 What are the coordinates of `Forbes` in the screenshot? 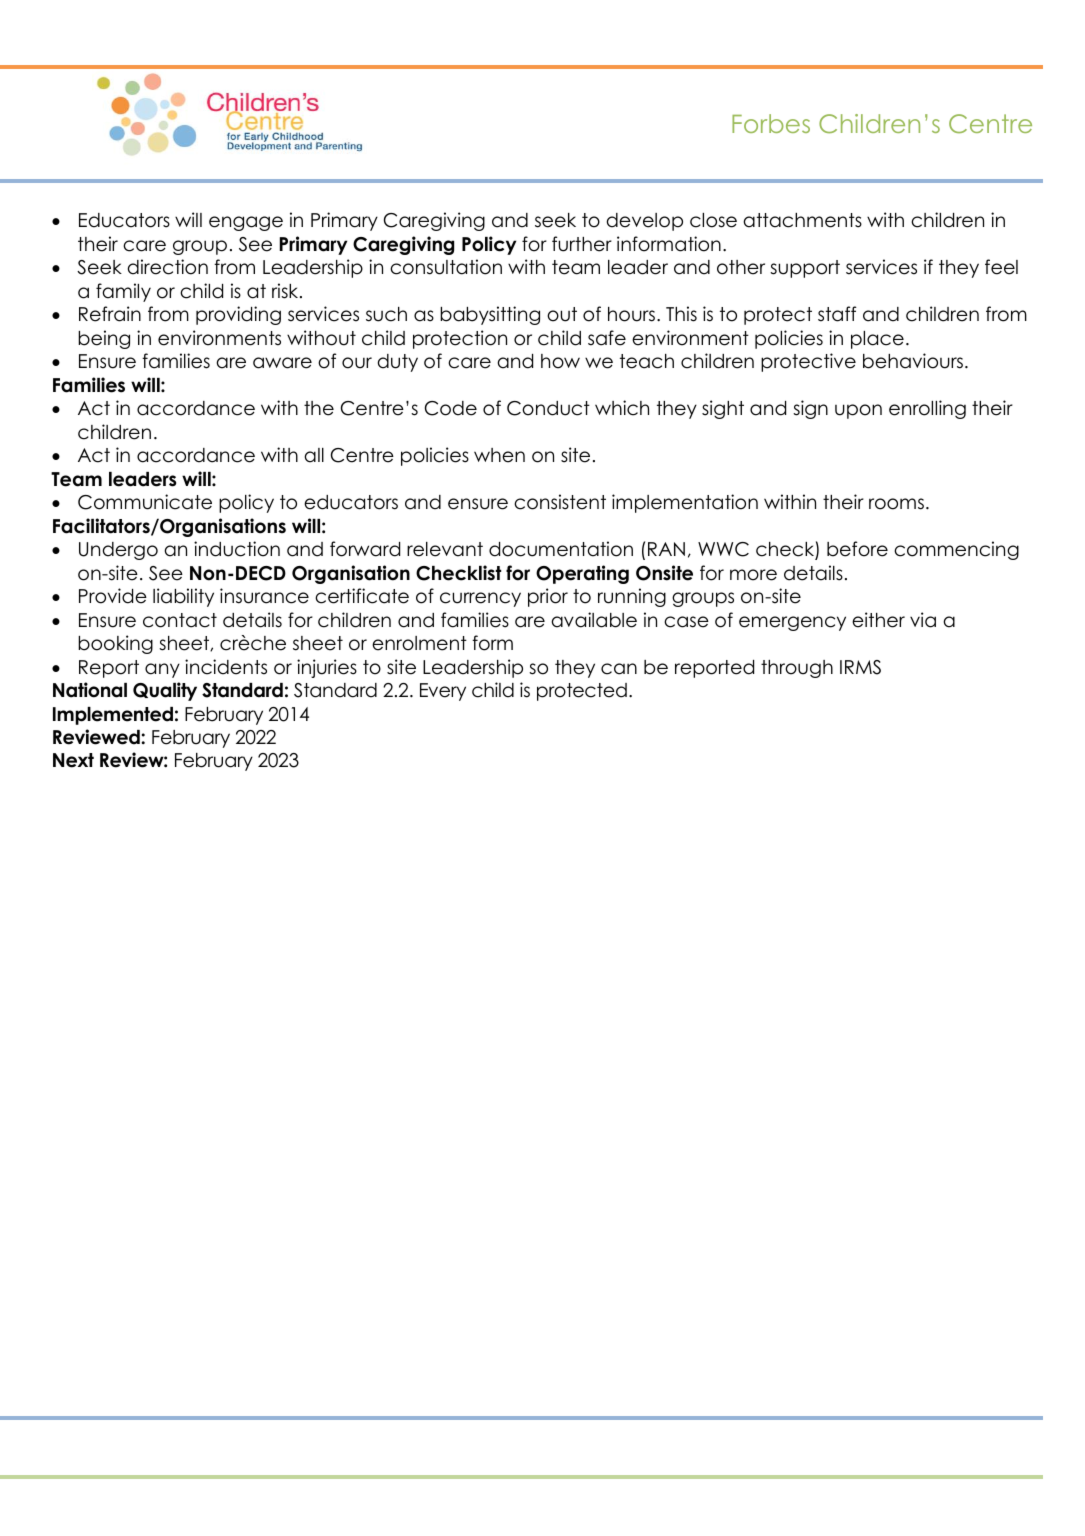 It's located at (771, 123).
